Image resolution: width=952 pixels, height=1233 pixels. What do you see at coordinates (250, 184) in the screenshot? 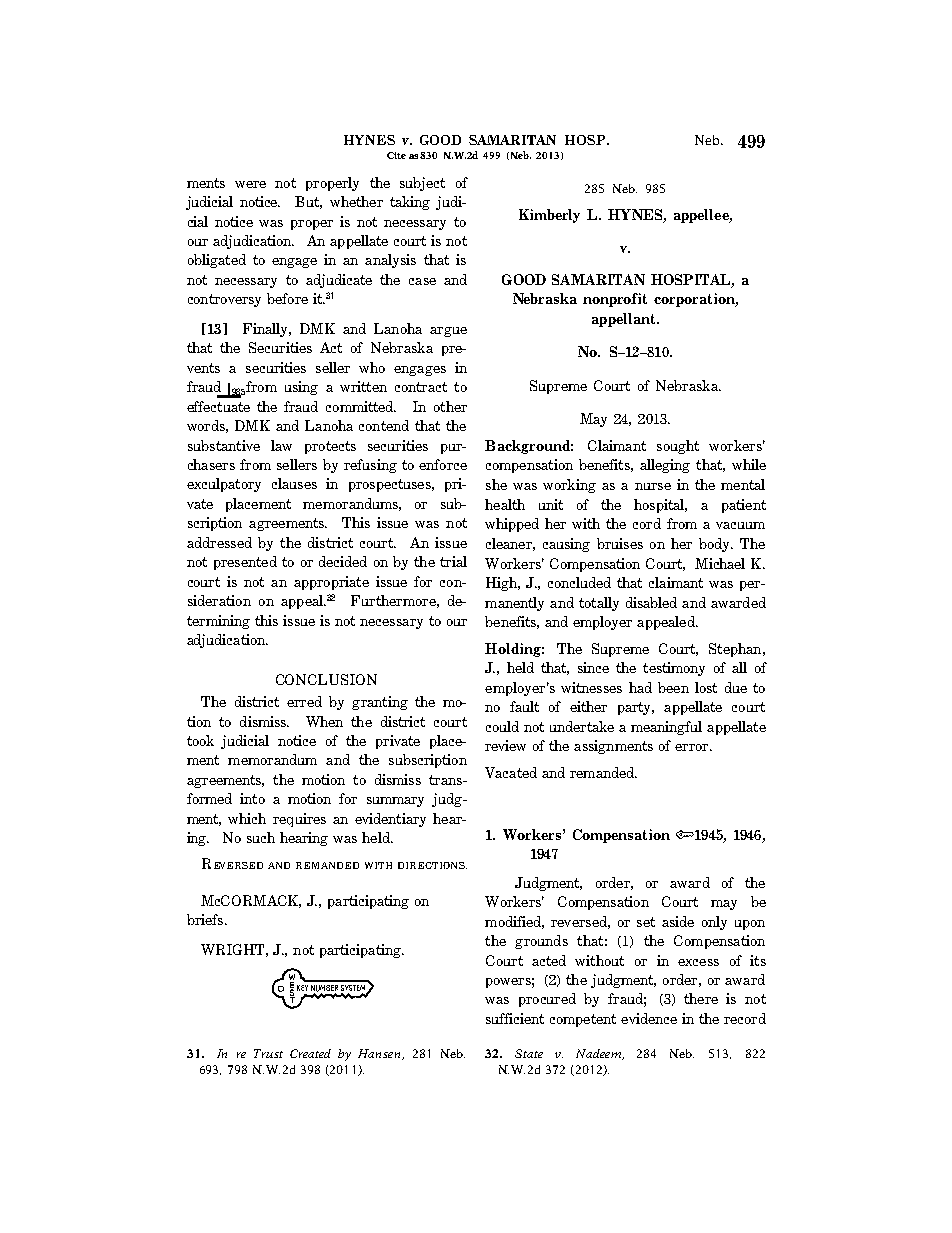
I see `were` at bounding box center [250, 184].
